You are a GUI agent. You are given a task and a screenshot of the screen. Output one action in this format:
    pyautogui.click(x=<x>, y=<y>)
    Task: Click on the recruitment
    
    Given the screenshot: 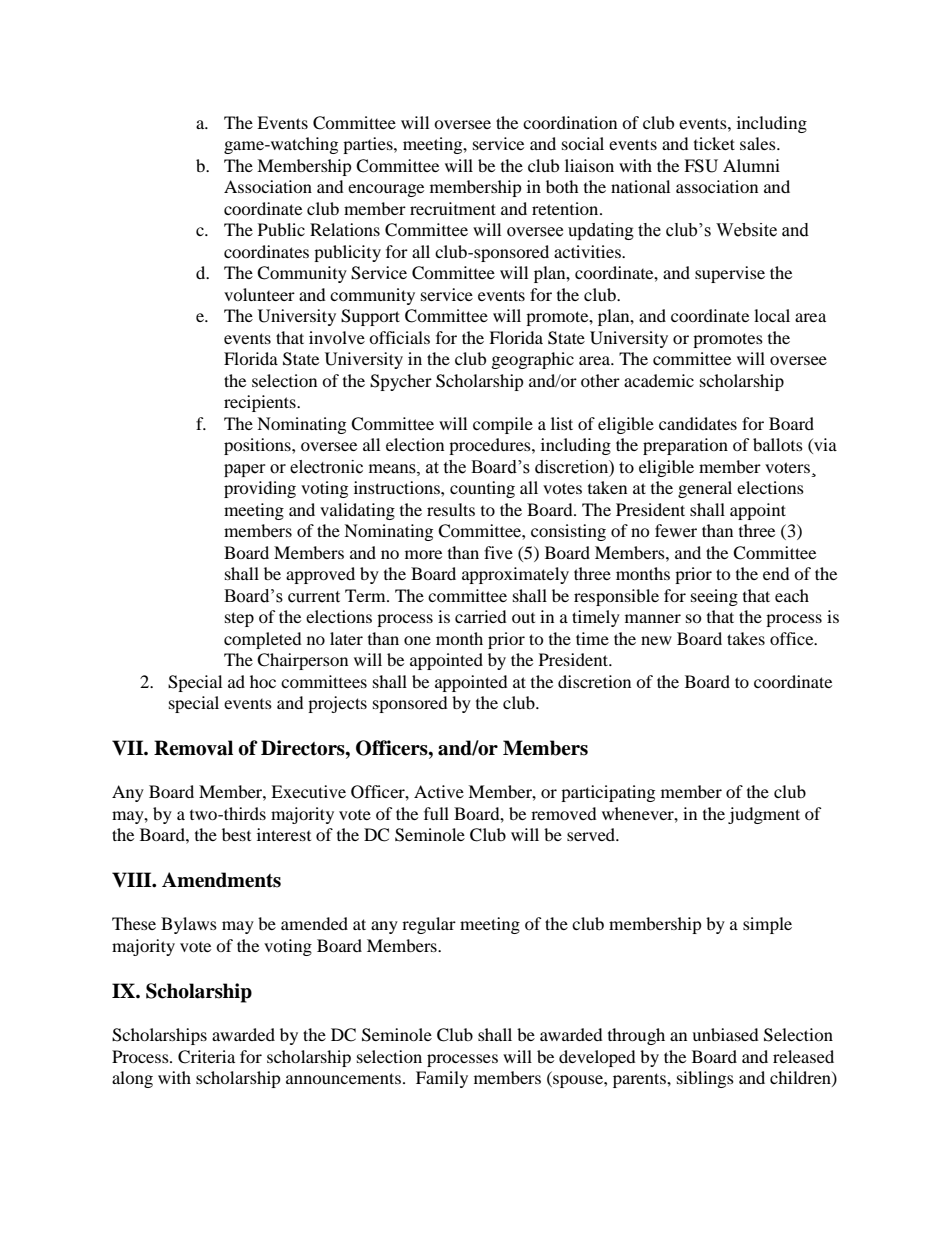 What is the action you would take?
    pyautogui.click(x=453, y=208)
